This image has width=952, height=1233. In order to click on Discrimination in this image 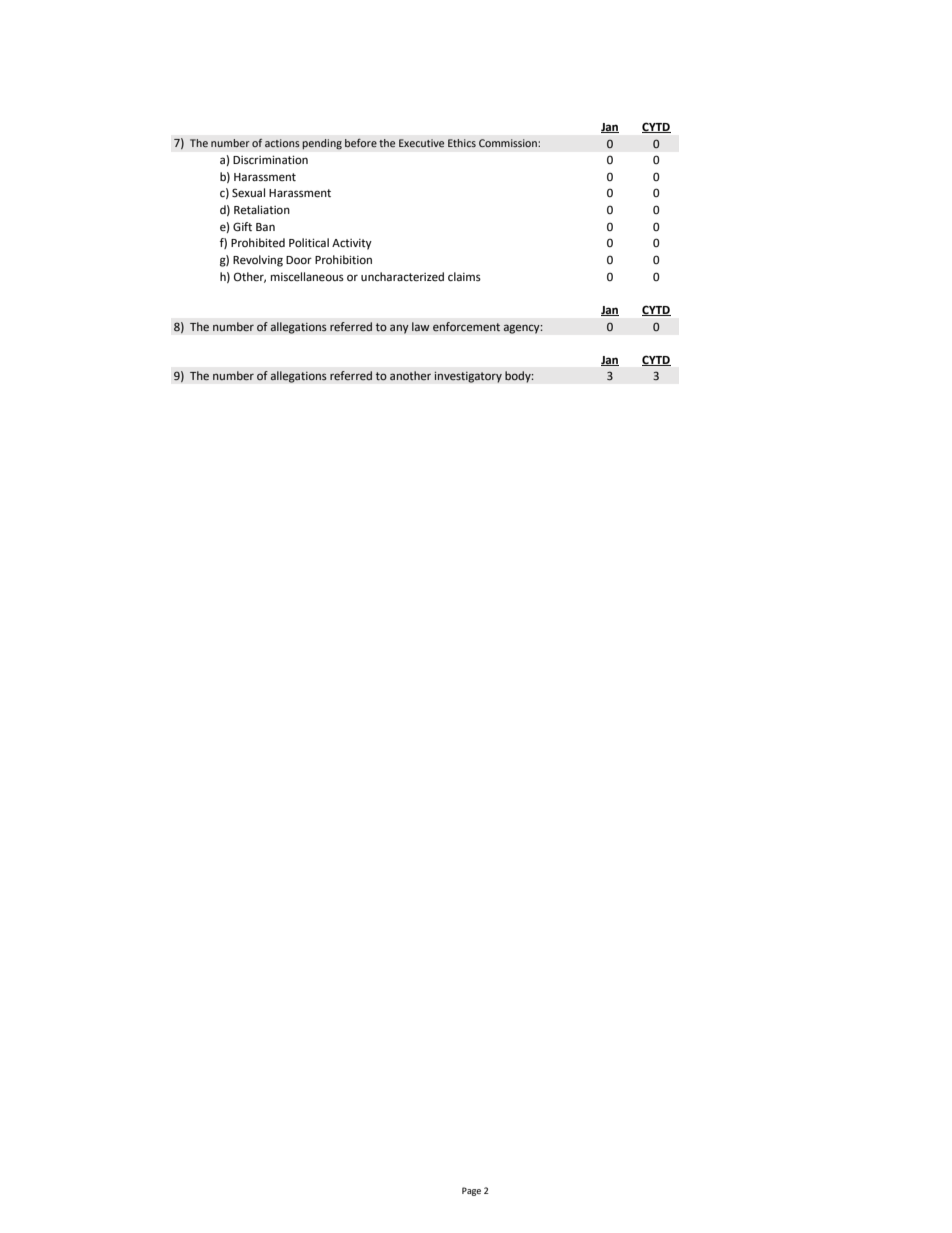, I will do `click(270, 160)`.
